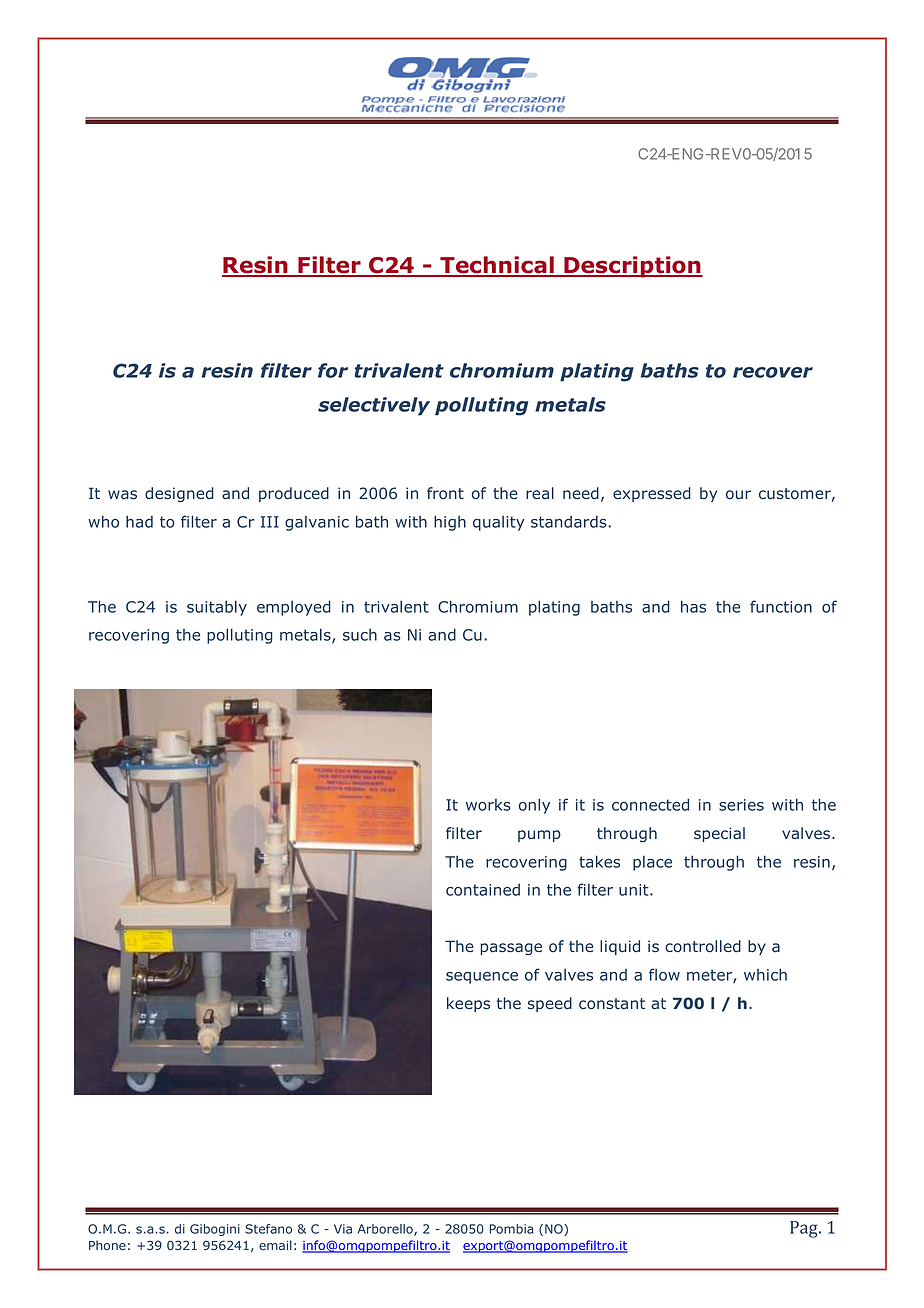 The height and width of the screenshot is (1308, 924). Describe the element at coordinates (488, 805) in the screenshot. I see `works` at that location.
